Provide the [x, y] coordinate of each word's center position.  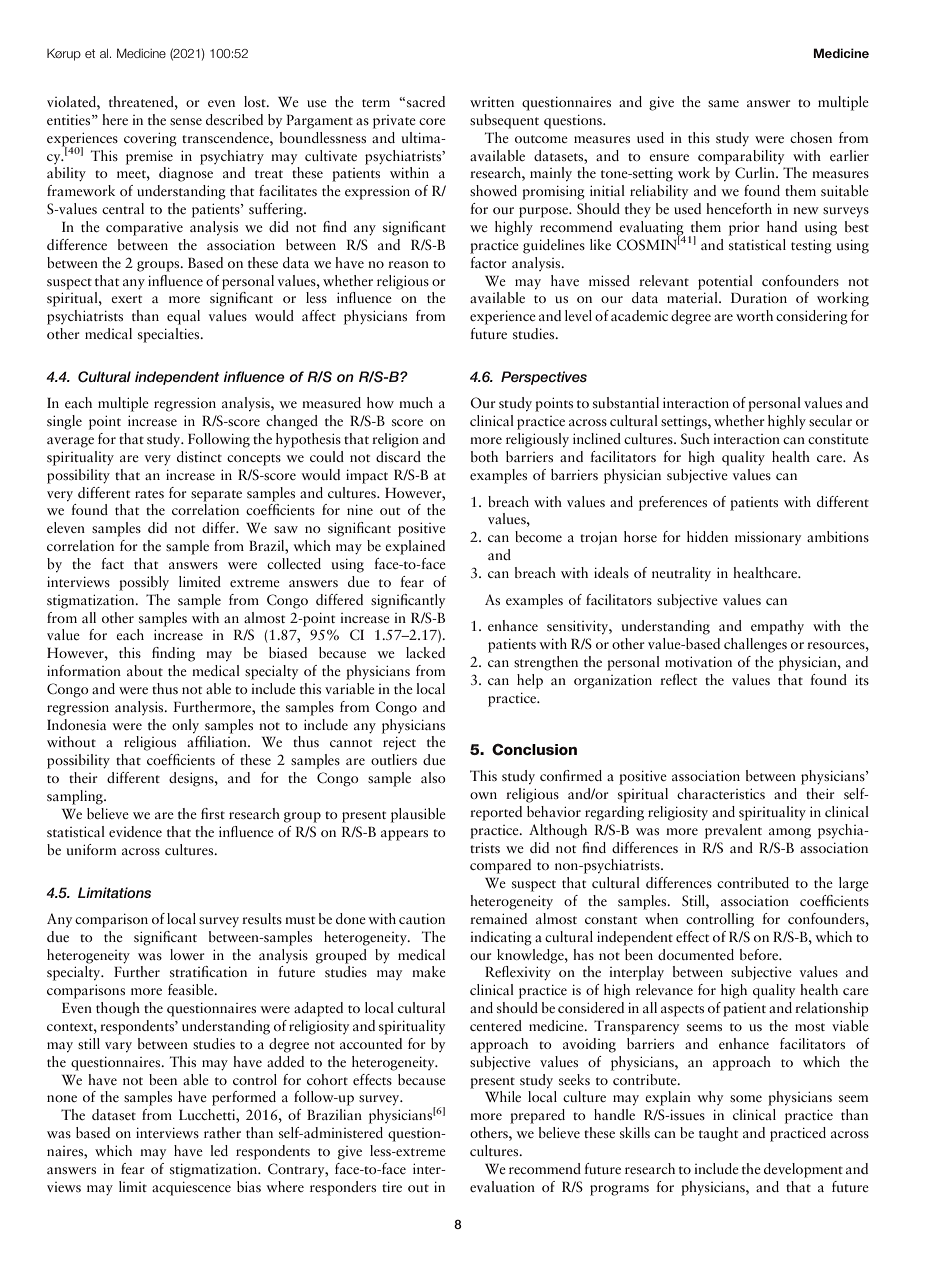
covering [150, 140]
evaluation [502, 1186]
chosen [811, 137]
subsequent [504, 121]
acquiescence [191, 1189]
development [803, 1170]
